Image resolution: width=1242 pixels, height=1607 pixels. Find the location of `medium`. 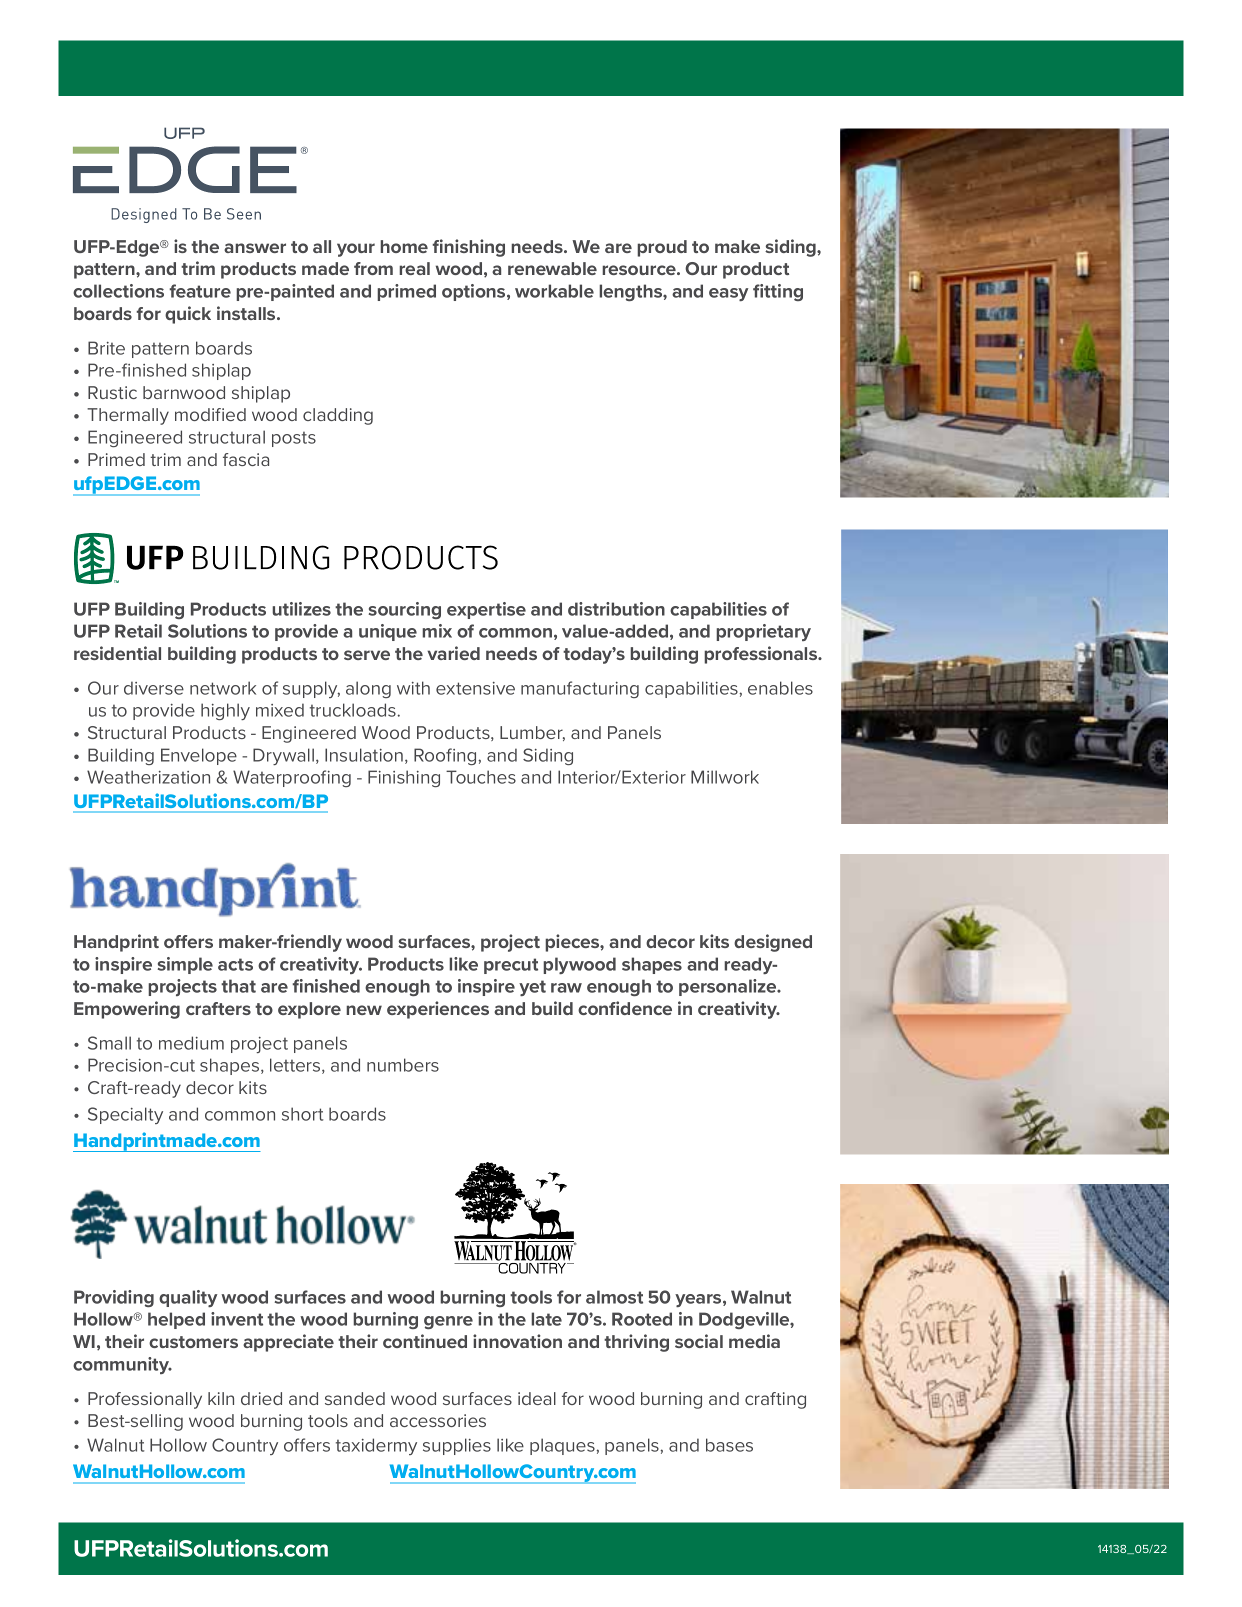

medium is located at coordinates (191, 1043).
